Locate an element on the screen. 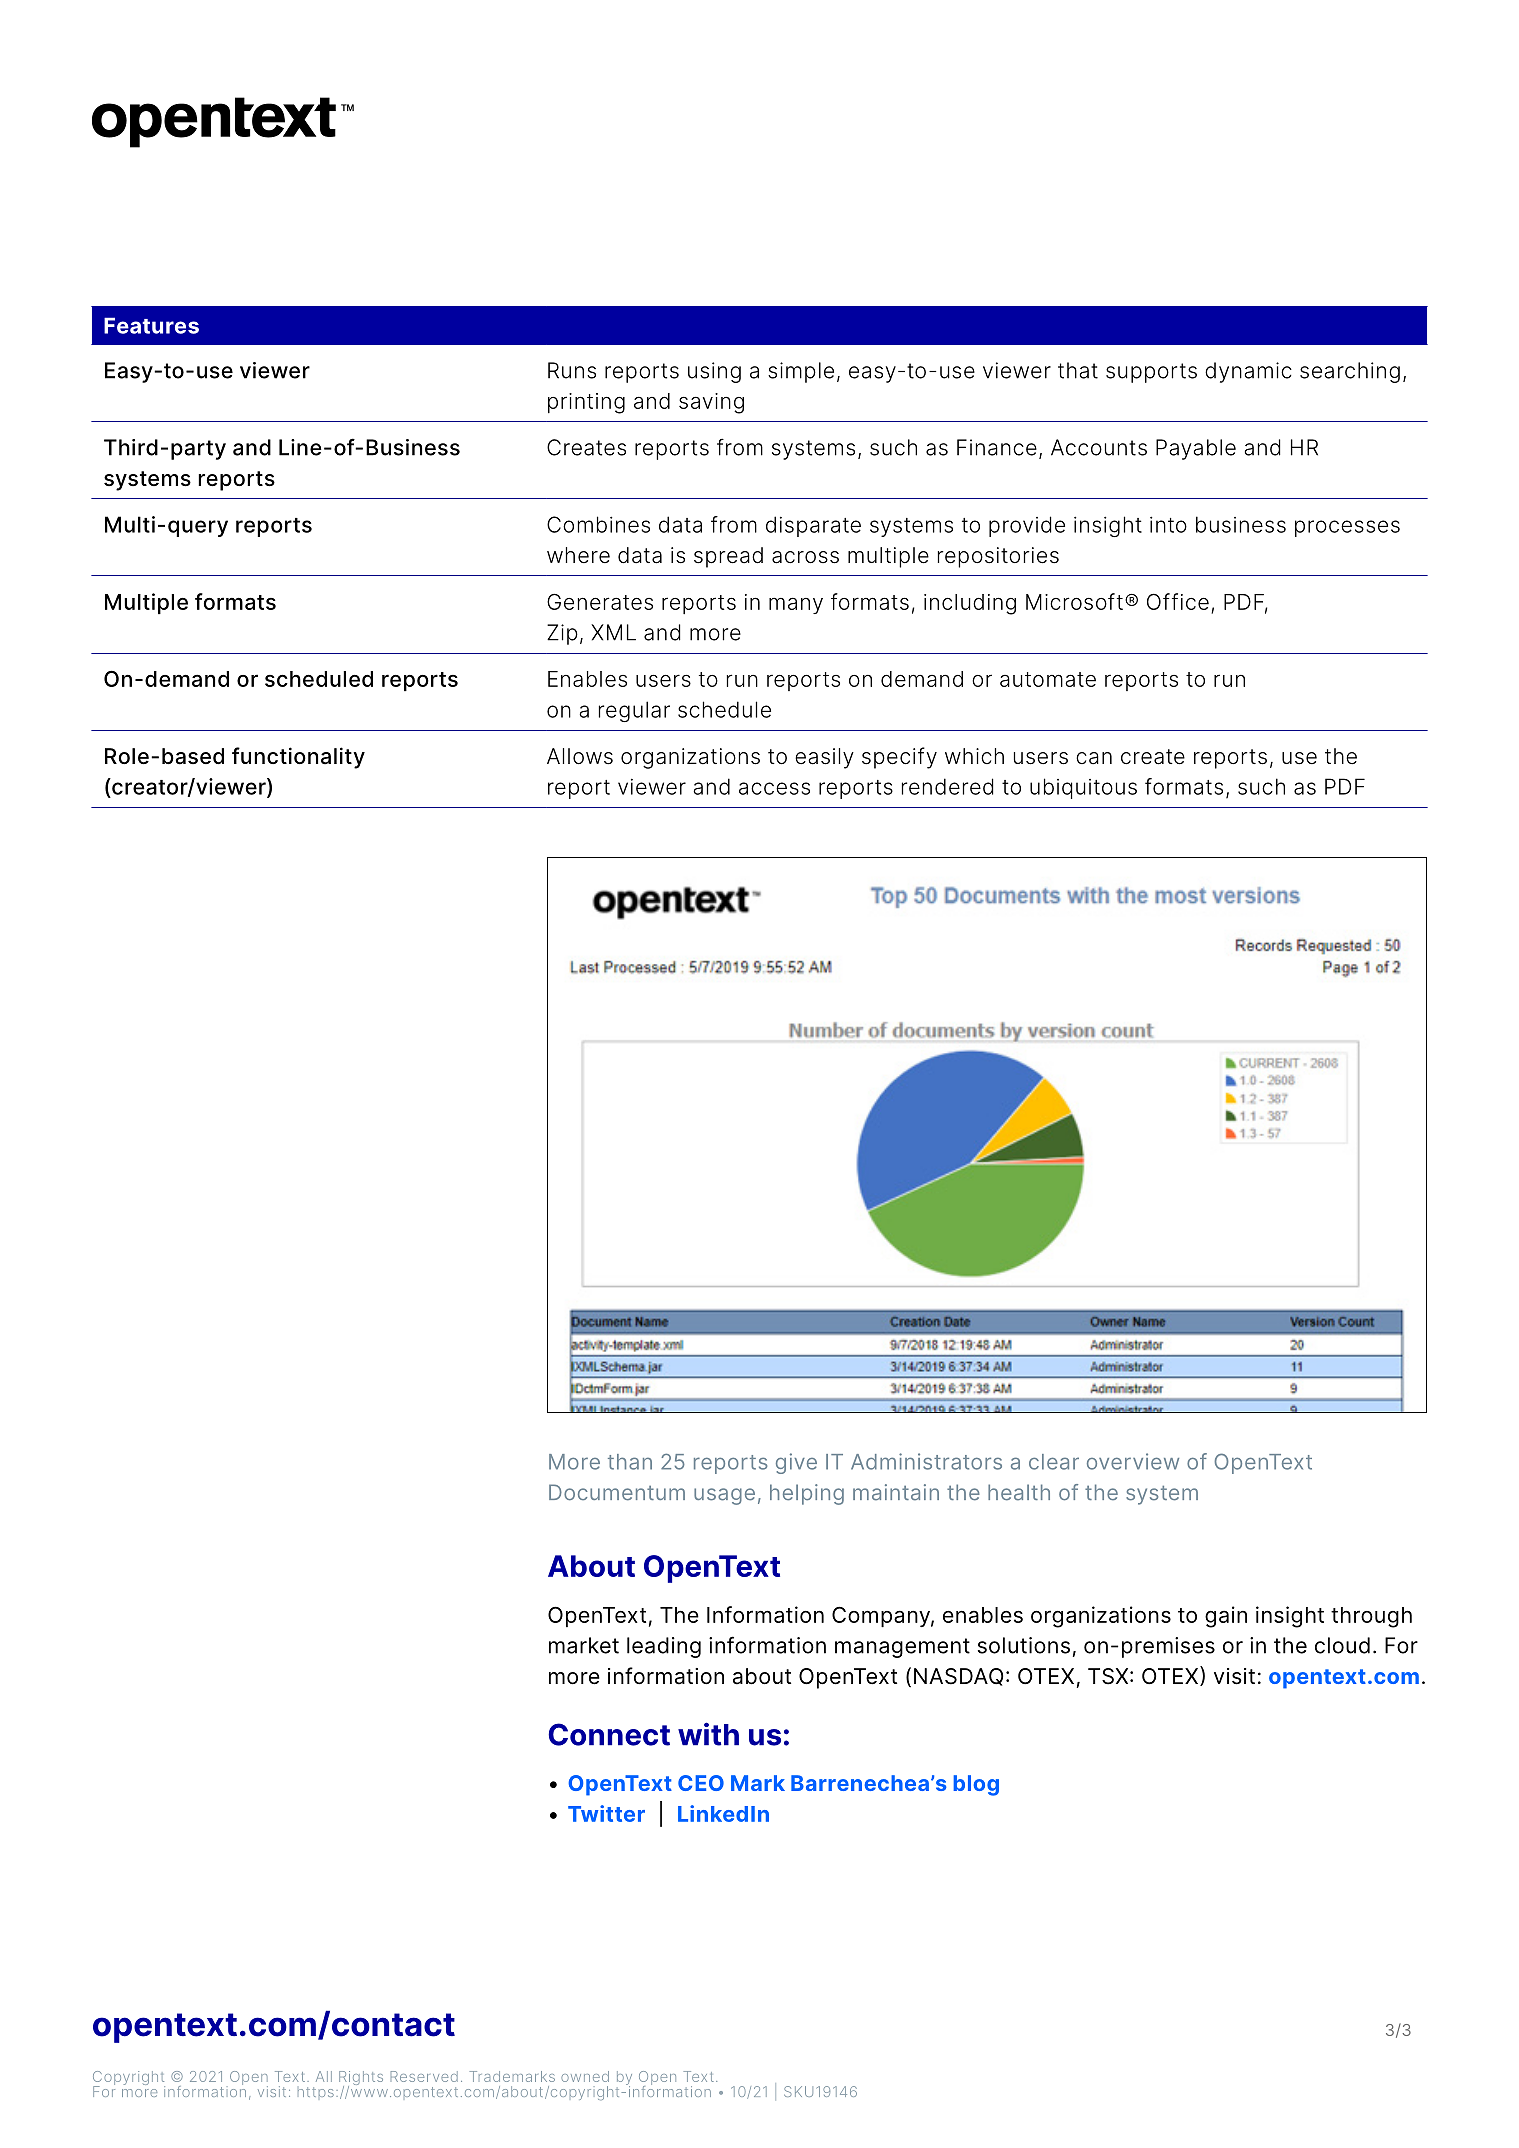  give is located at coordinates (796, 1463).
